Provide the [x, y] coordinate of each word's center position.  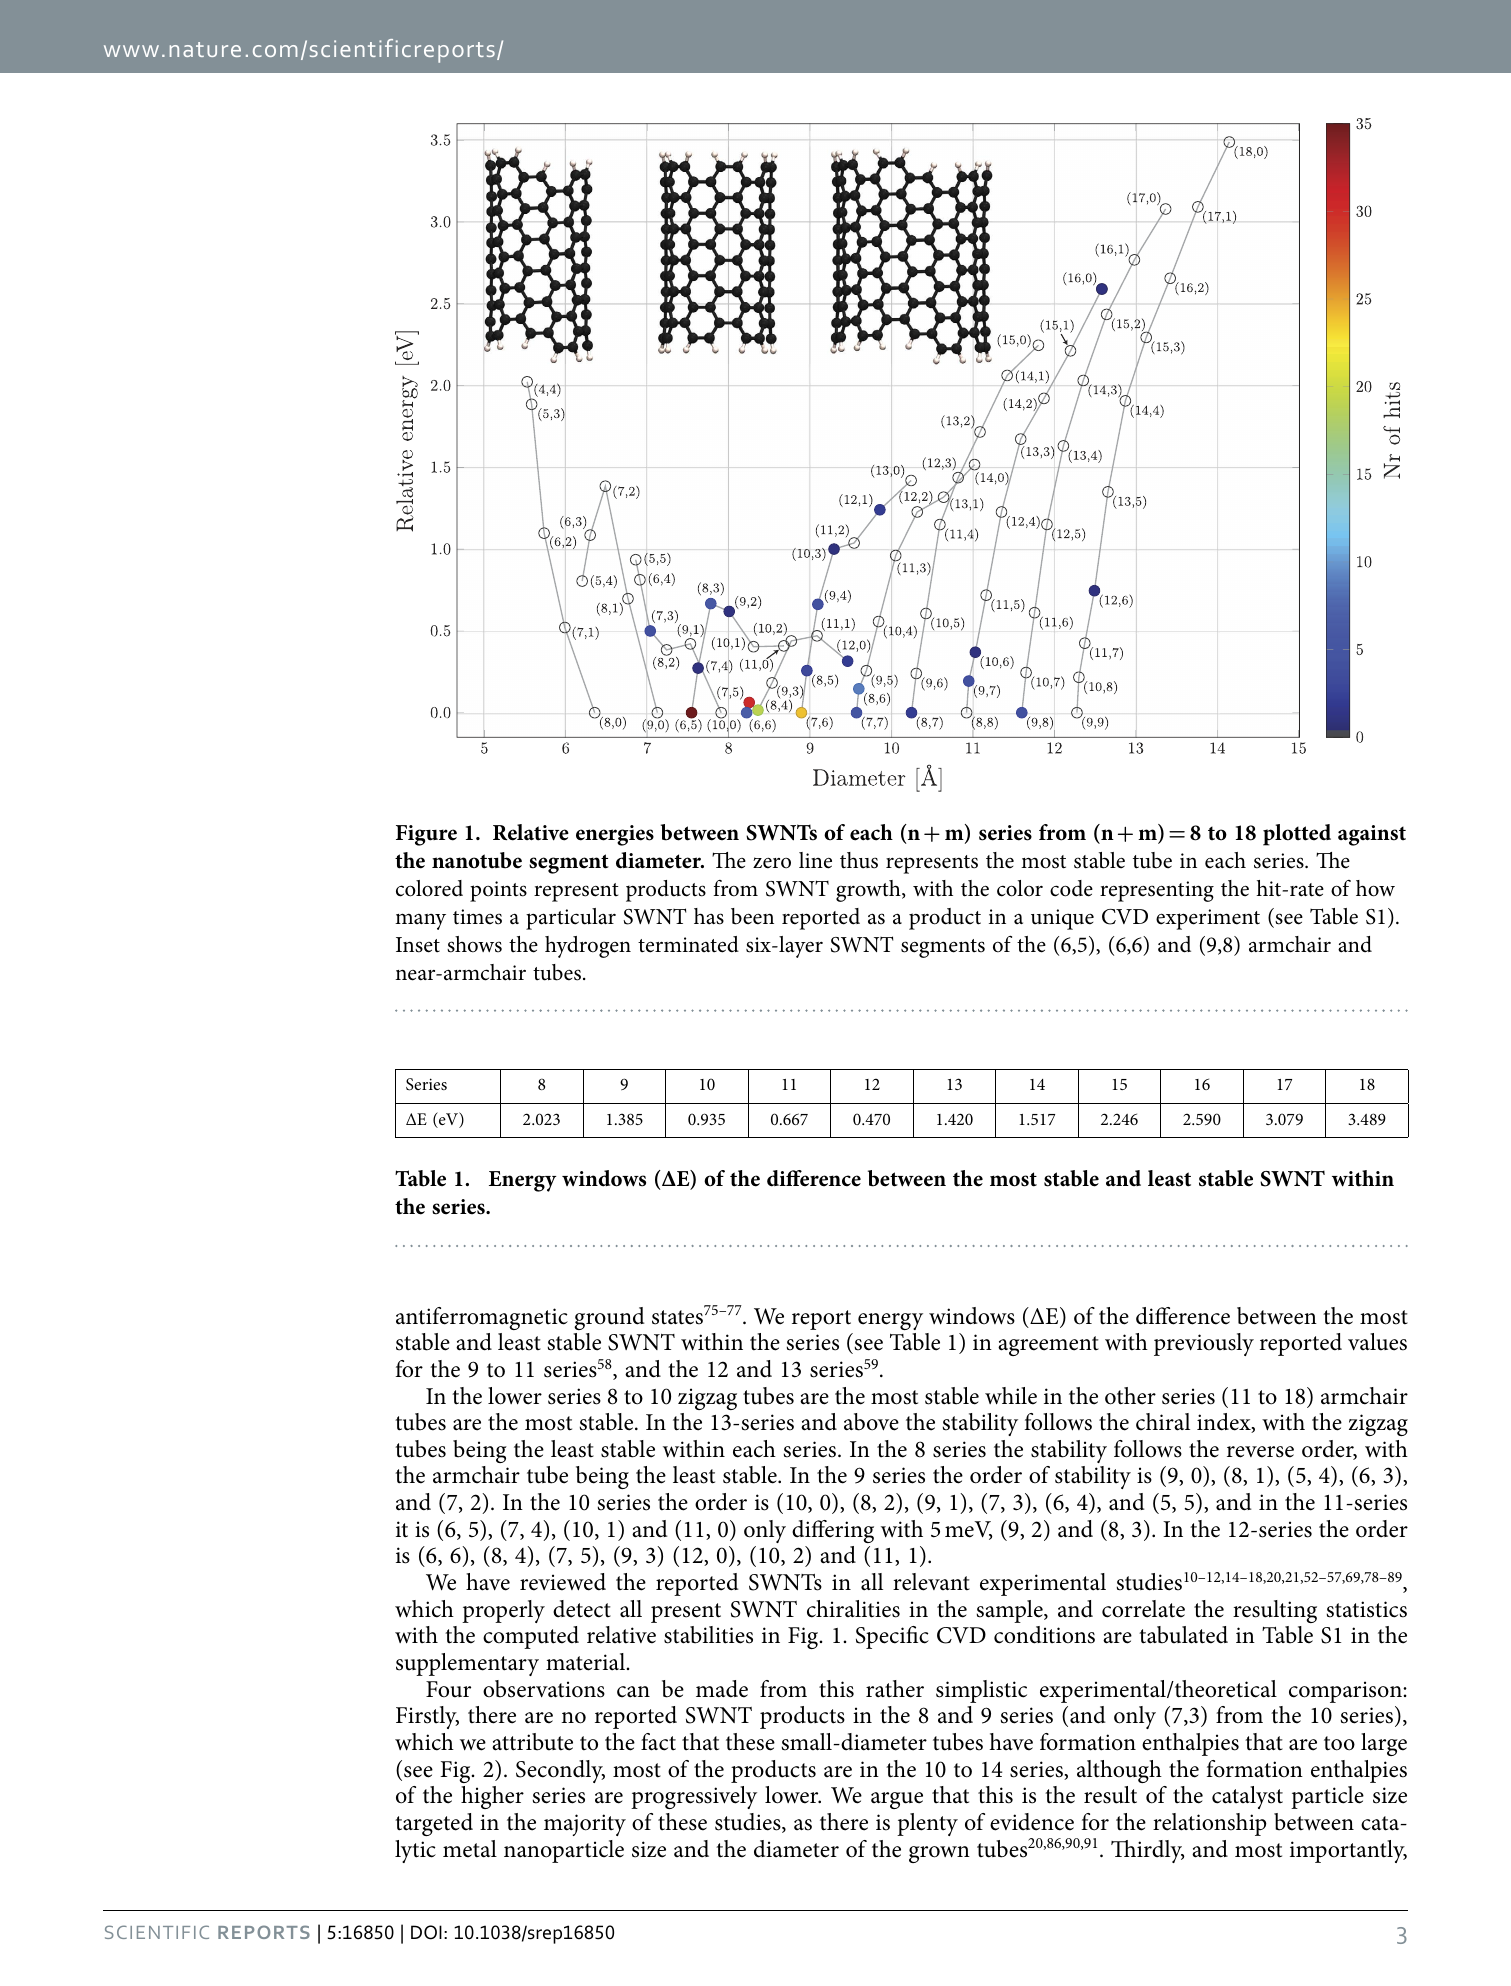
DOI [426, 1932]
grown [939, 1854]
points [498, 891]
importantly [1348, 1851]
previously [1204, 1344]
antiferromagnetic [482, 1318]
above [871, 1422]
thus [859, 860]
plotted [1297, 835]
